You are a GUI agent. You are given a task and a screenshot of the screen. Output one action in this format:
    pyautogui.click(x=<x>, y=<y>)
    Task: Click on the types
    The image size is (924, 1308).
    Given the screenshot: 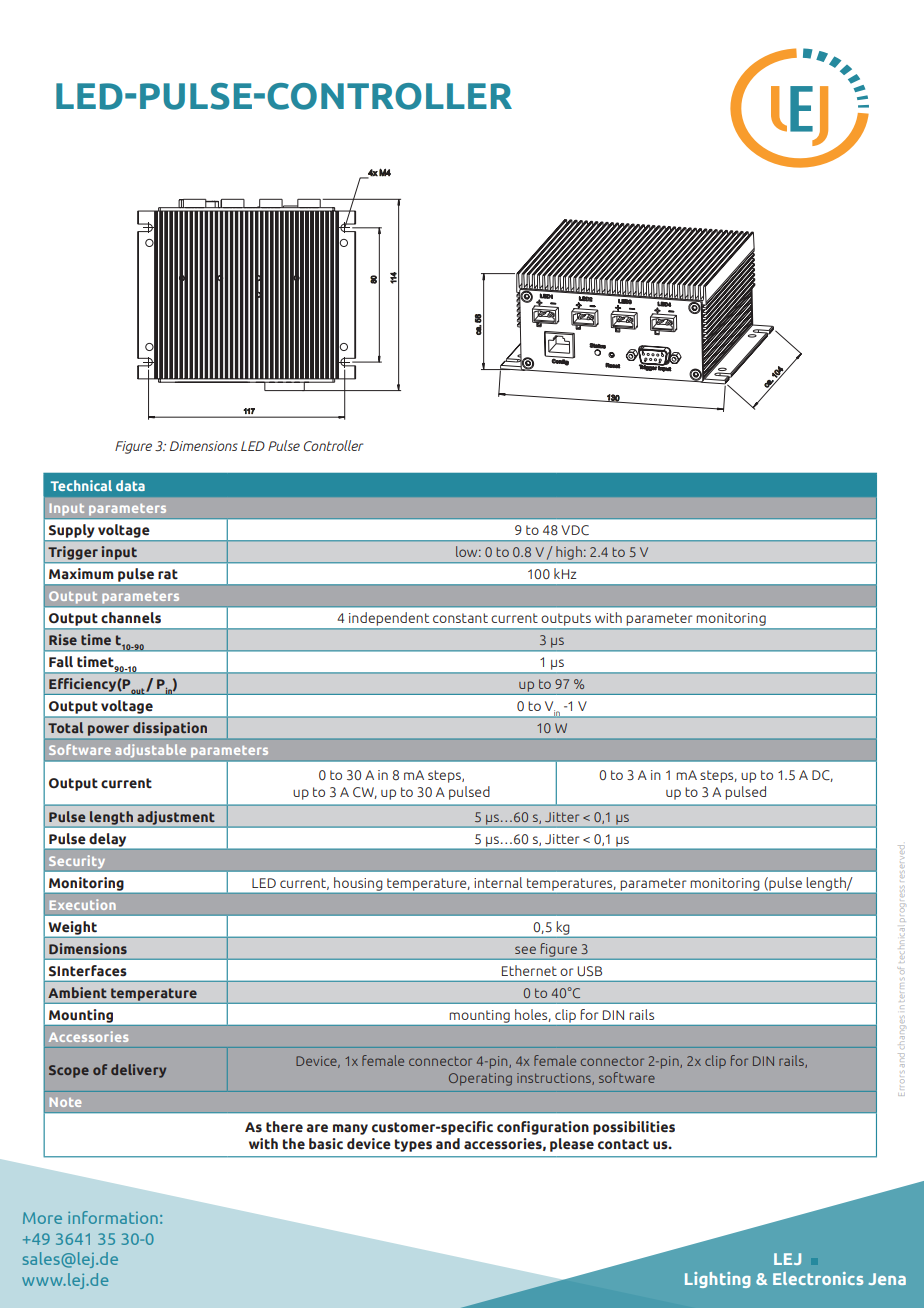 What is the action you would take?
    pyautogui.click(x=413, y=1145)
